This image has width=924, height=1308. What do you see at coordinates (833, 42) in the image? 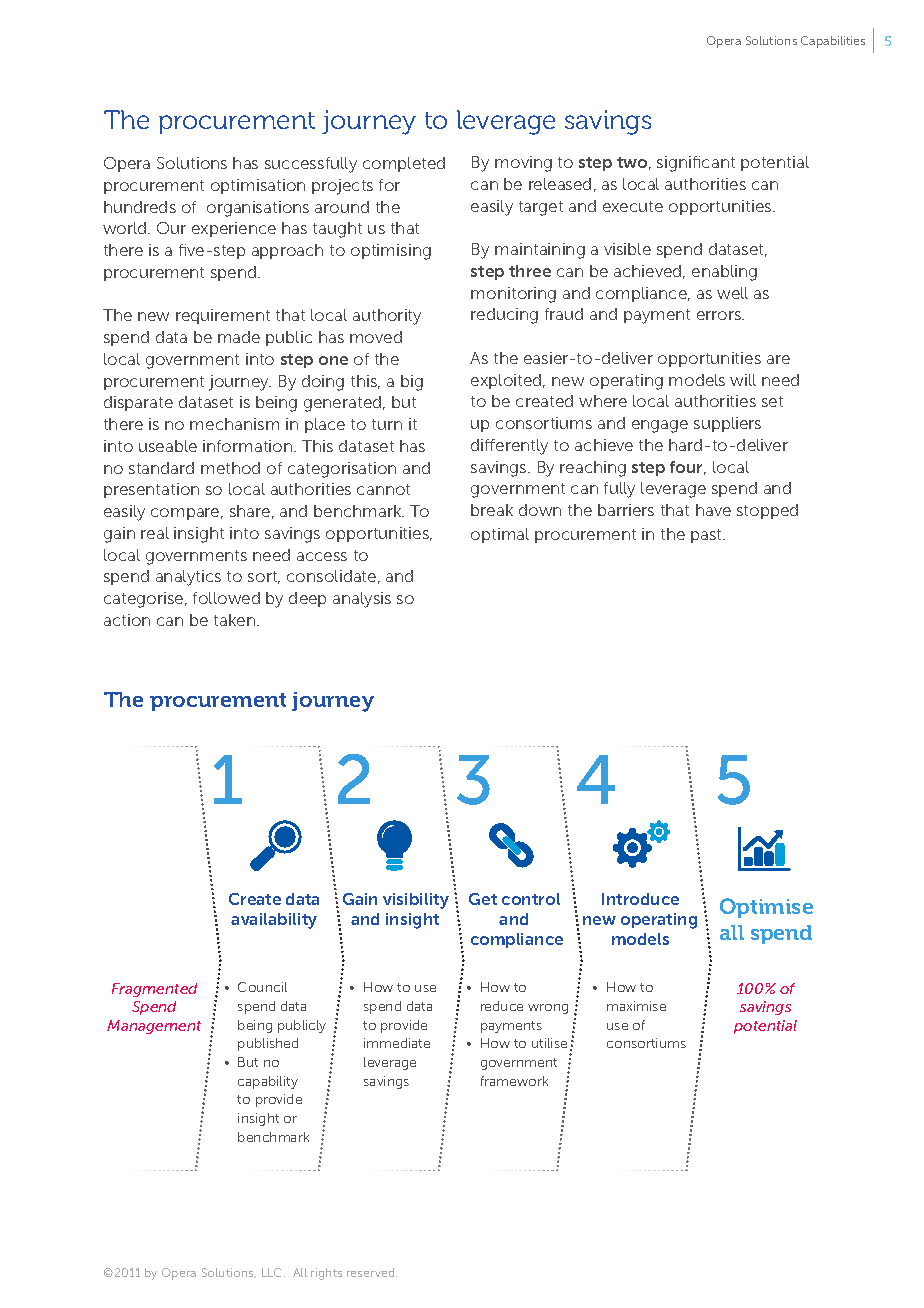
I see `Capabilities` at bounding box center [833, 42].
